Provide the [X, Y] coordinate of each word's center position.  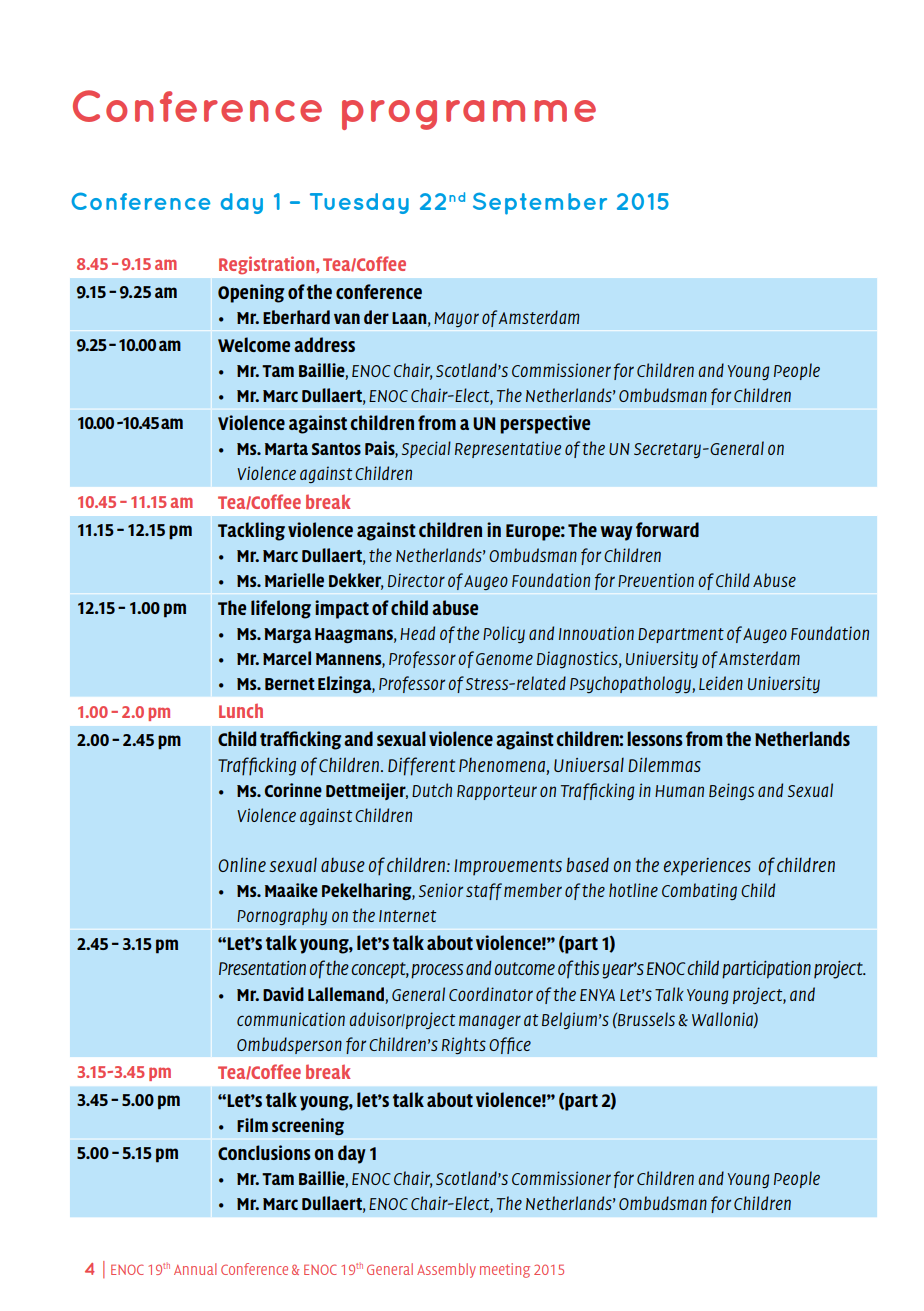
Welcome [254, 344]
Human [679, 791]
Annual [195, 1269]
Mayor [456, 319]
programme [469, 115]
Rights [464, 1045]
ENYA [597, 995]
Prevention [656, 580]
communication [291, 1019]
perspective [545, 424]
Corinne [293, 790]
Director [416, 580]
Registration [268, 265]
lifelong [281, 609]
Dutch [432, 790]
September [540, 203]
